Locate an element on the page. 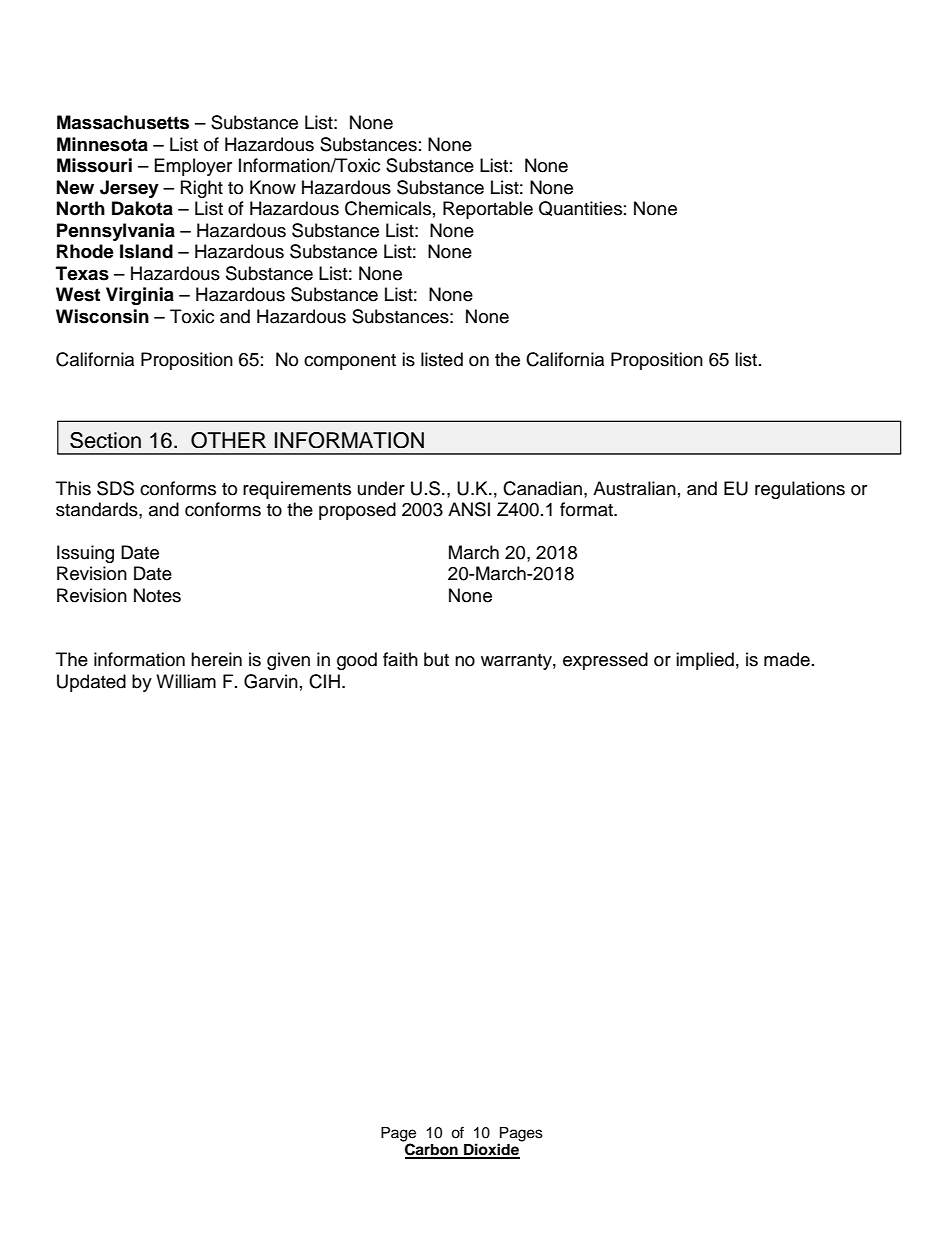 The height and width of the document is (1233, 952). component is located at coordinates (350, 362).
